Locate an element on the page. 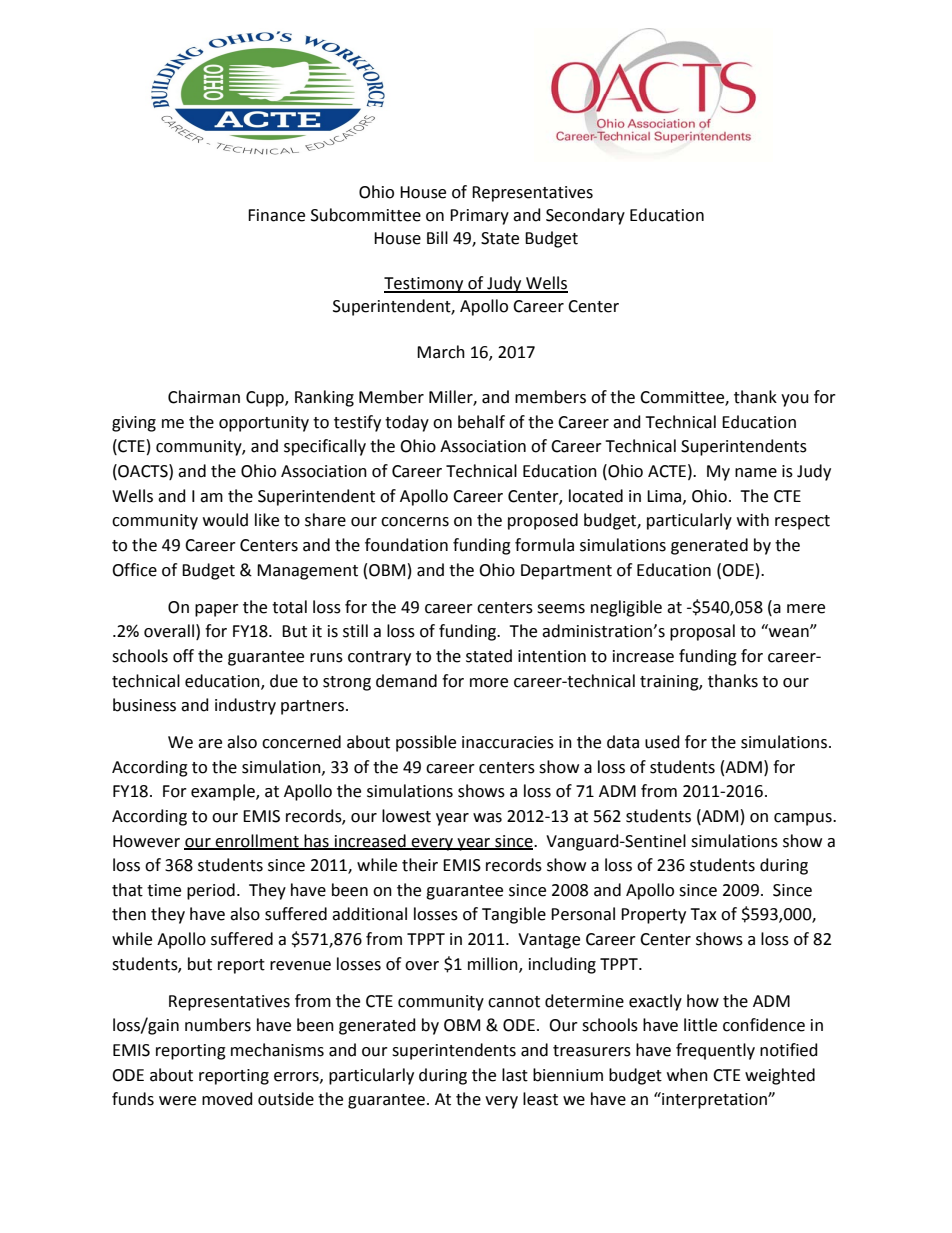 The height and width of the document is (1233, 952). Secondary is located at coordinates (585, 216).
